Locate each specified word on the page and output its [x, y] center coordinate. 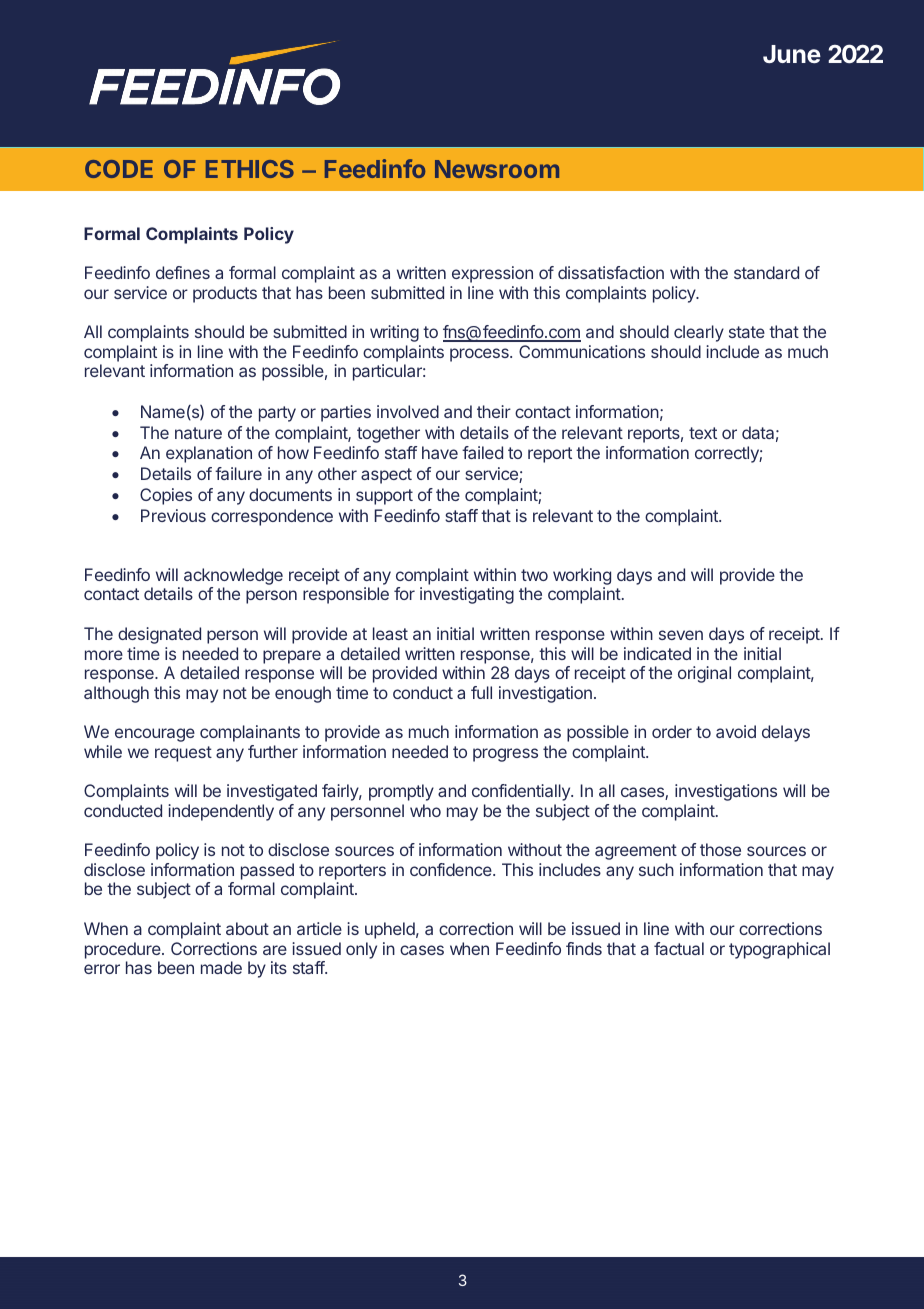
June [792, 54]
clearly [699, 333]
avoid [736, 731]
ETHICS [250, 169]
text [703, 433]
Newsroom [497, 169]
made [221, 967]
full [481, 692]
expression [492, 274]
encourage [155, 735]
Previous [173, 515]
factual [679, 948]
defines [183, 272]
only [361, 950]
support [384, 497]
